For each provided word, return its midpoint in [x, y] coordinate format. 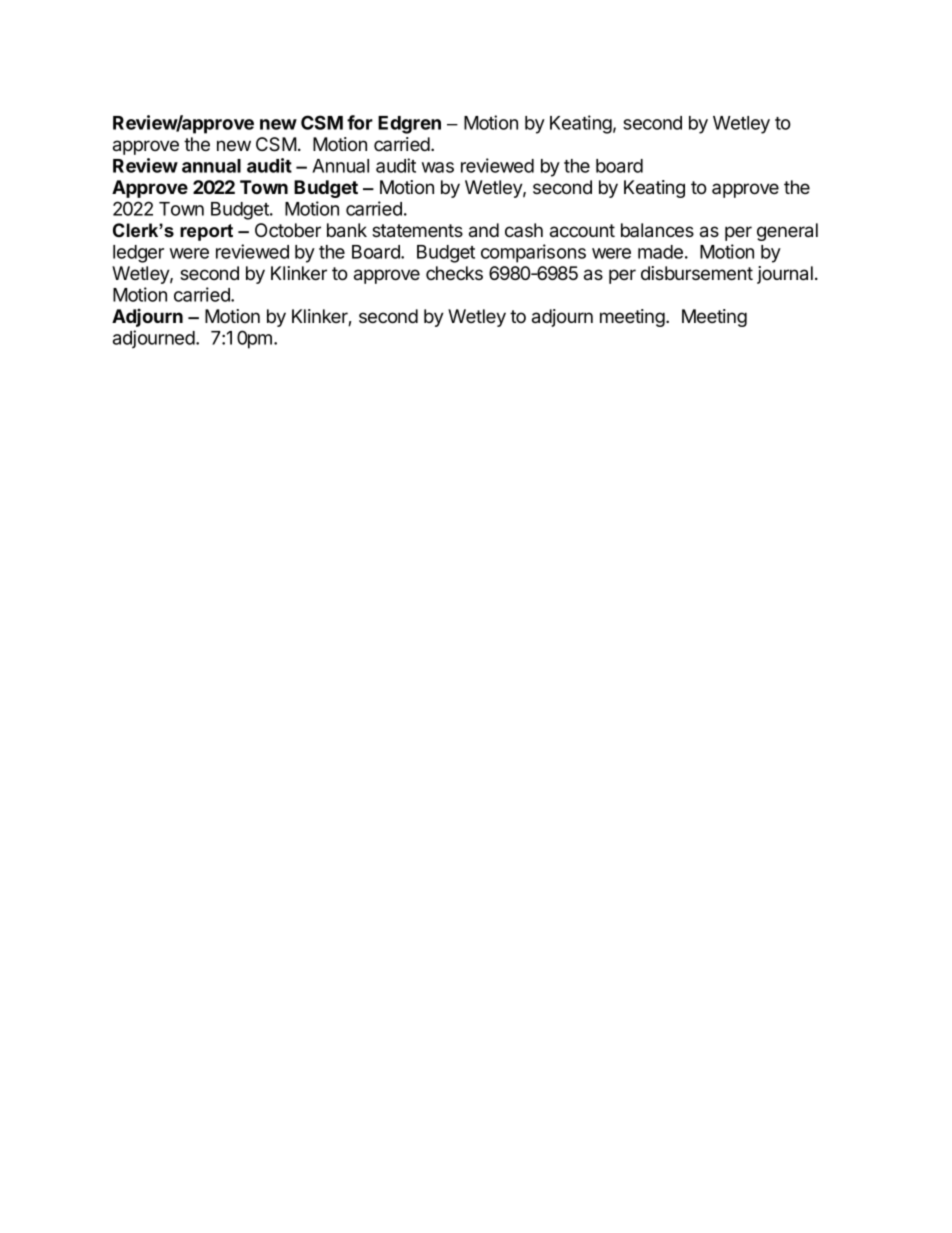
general [787, 232]
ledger [138, 254]
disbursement [697, 273]
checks [454, 273]
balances [657, 230]
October [288, 230]
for [360, 122]
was [438, 167]
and [484, 230]
